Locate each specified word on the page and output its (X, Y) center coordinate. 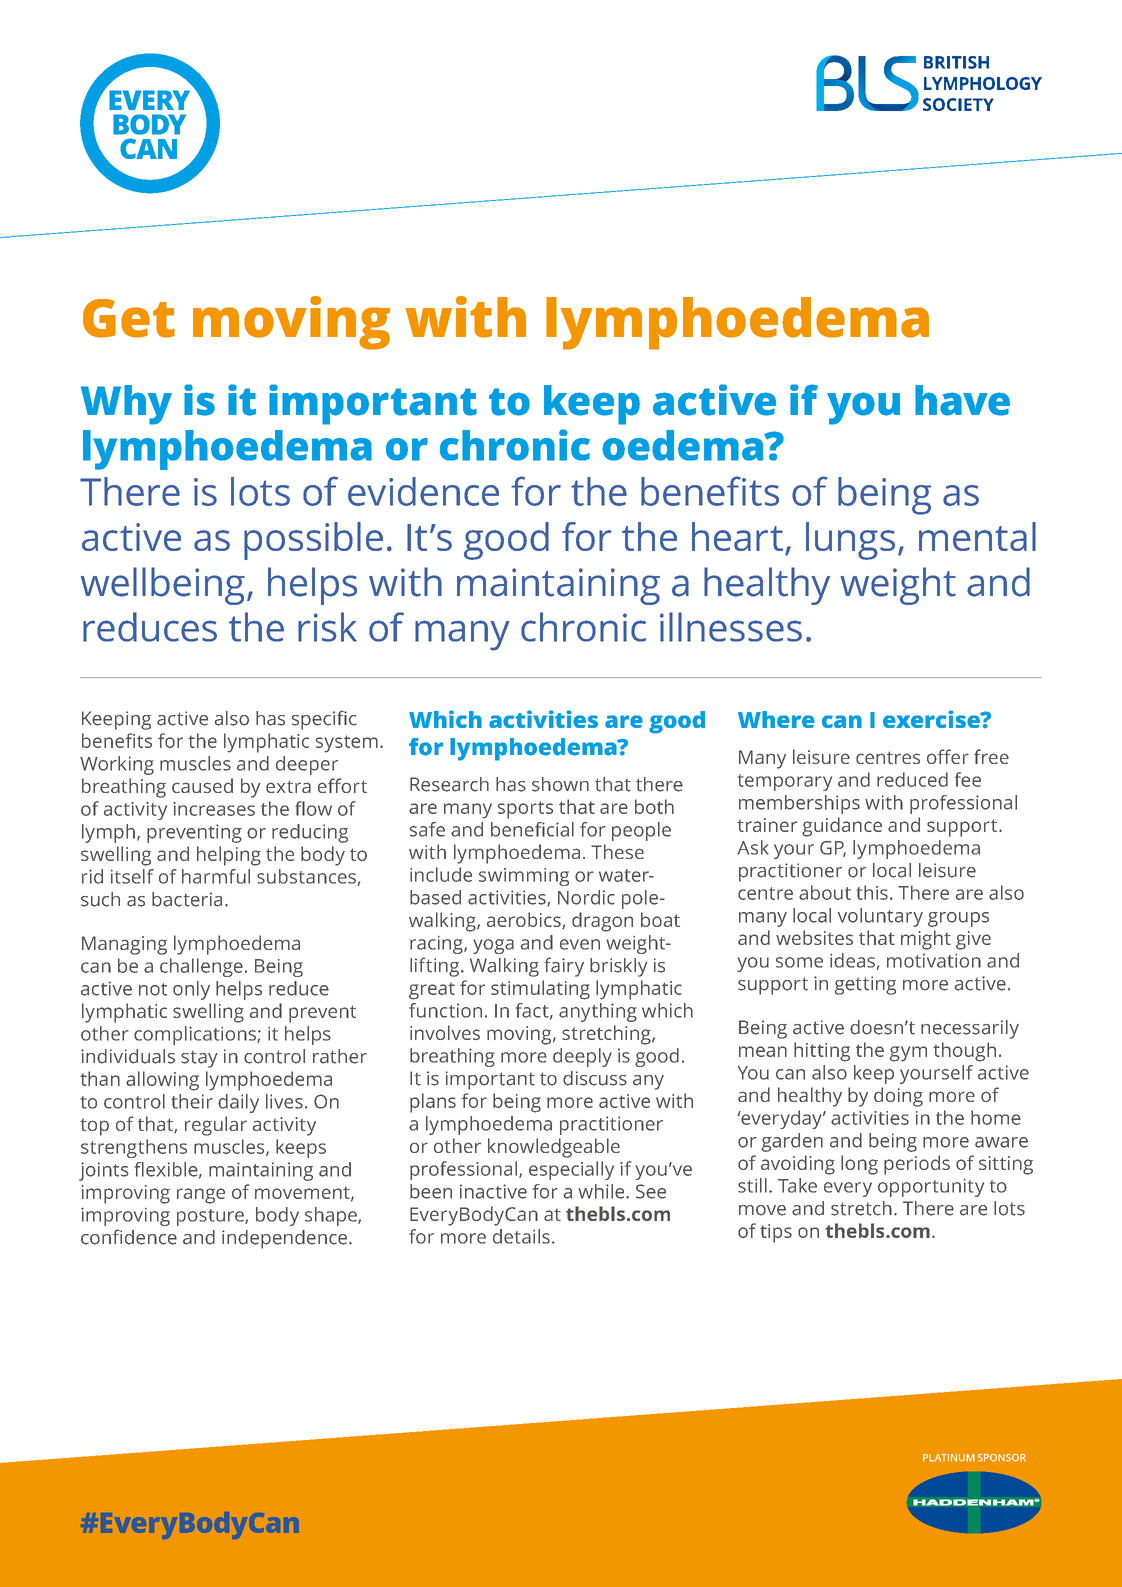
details (521, 1236)
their (192, 1101)
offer (948, 756)
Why (126, 405)
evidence (423, 491)
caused (202, 785)
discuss (595, 1078)
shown (560, 784)
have (962, 400)
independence (284, 1239)
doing (898, 1097)
